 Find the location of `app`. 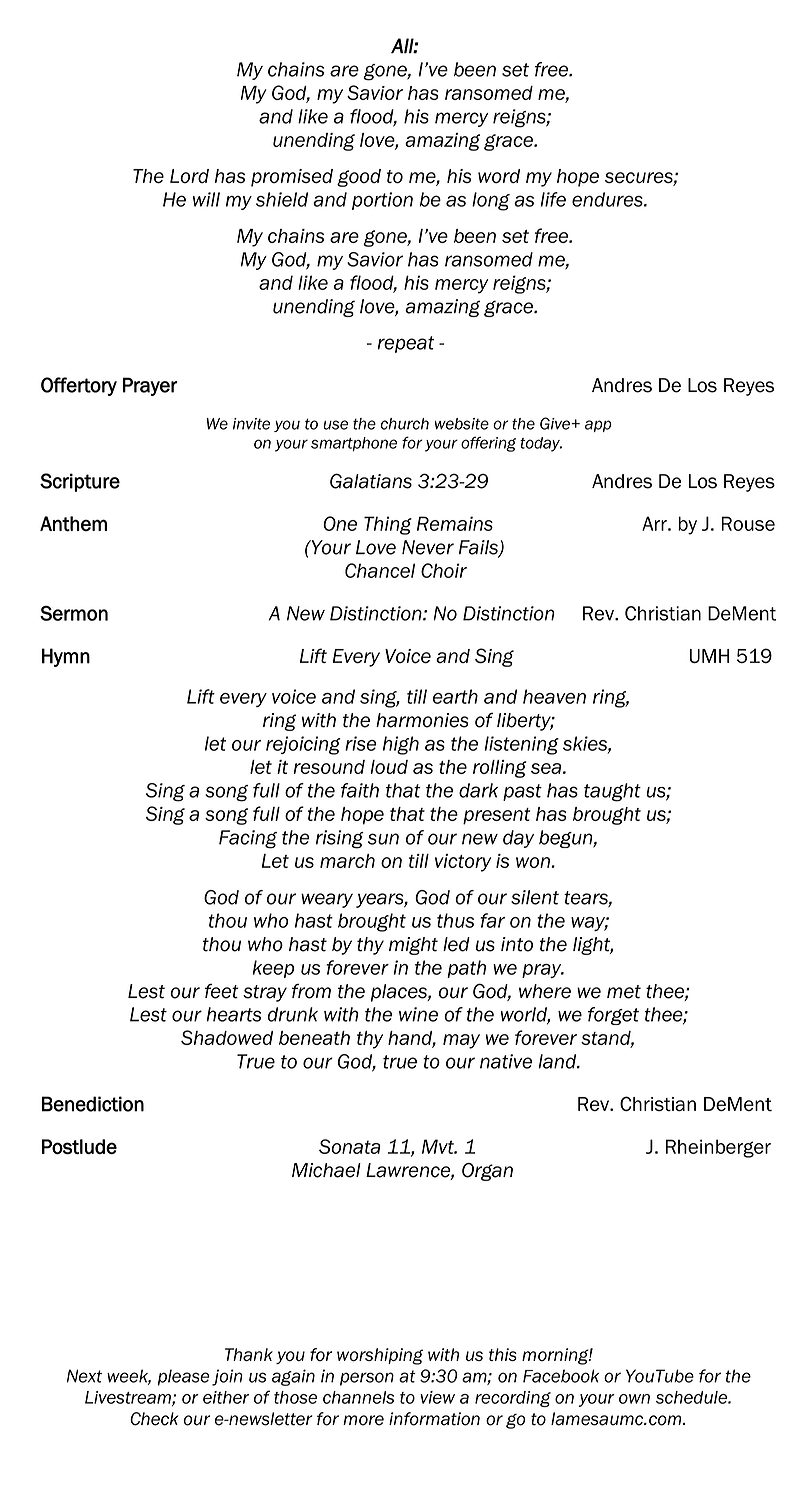

app is located at coordinates (598, 426).
